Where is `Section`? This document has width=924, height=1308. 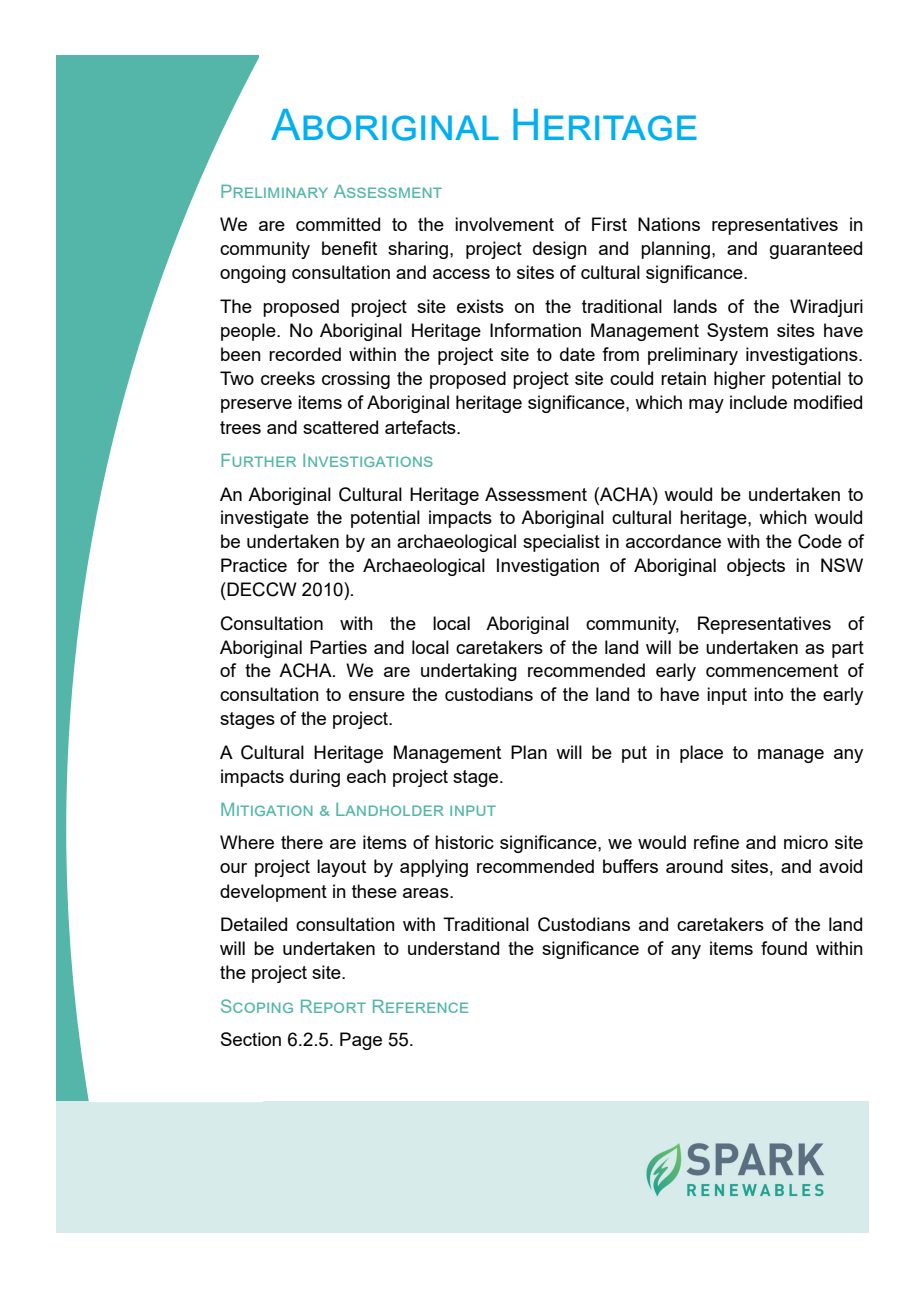
Section is located at coordinates (251, 1039).
